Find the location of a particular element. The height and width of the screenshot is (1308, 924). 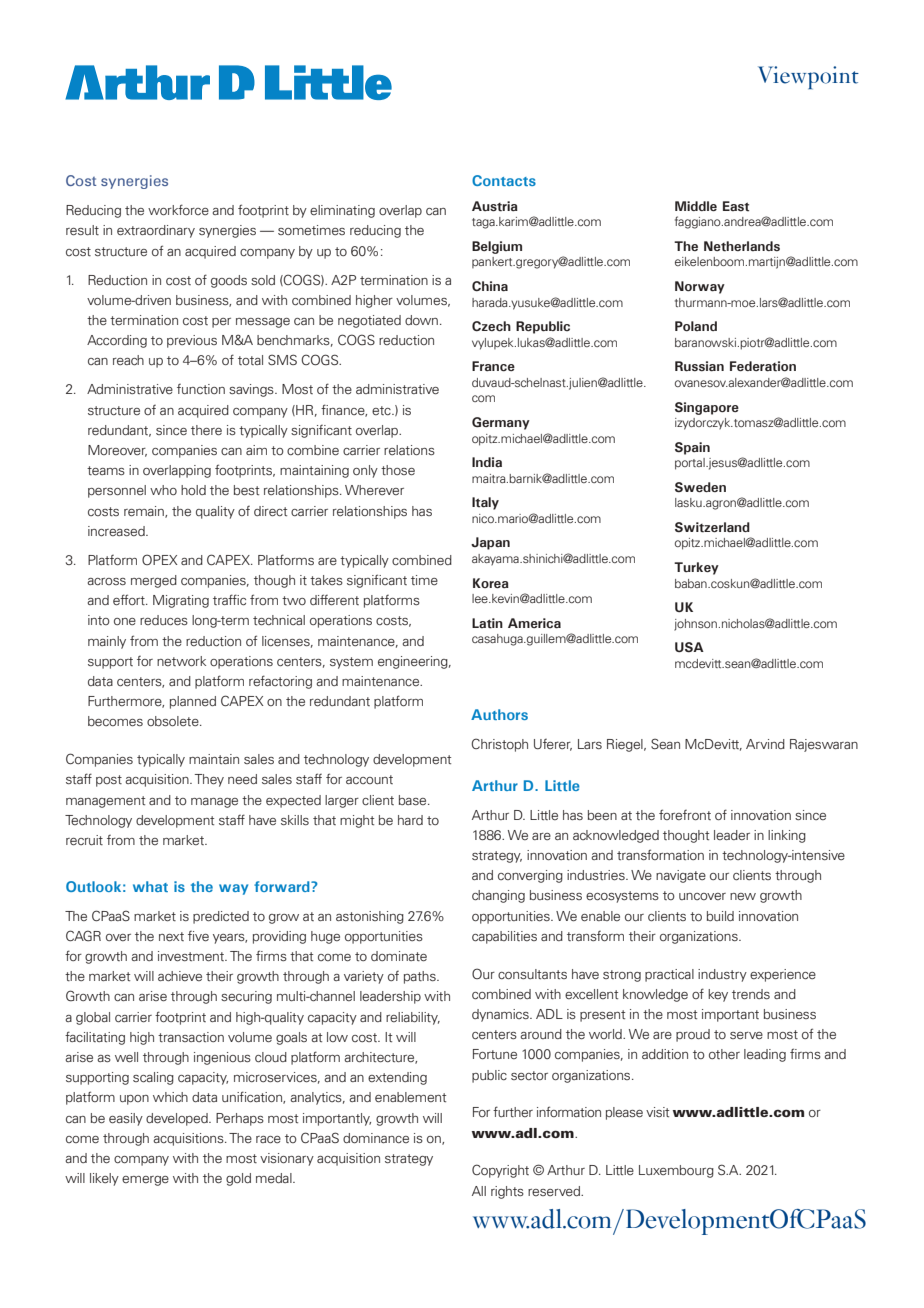

Copyright is located at coordinates (500, 1171).
